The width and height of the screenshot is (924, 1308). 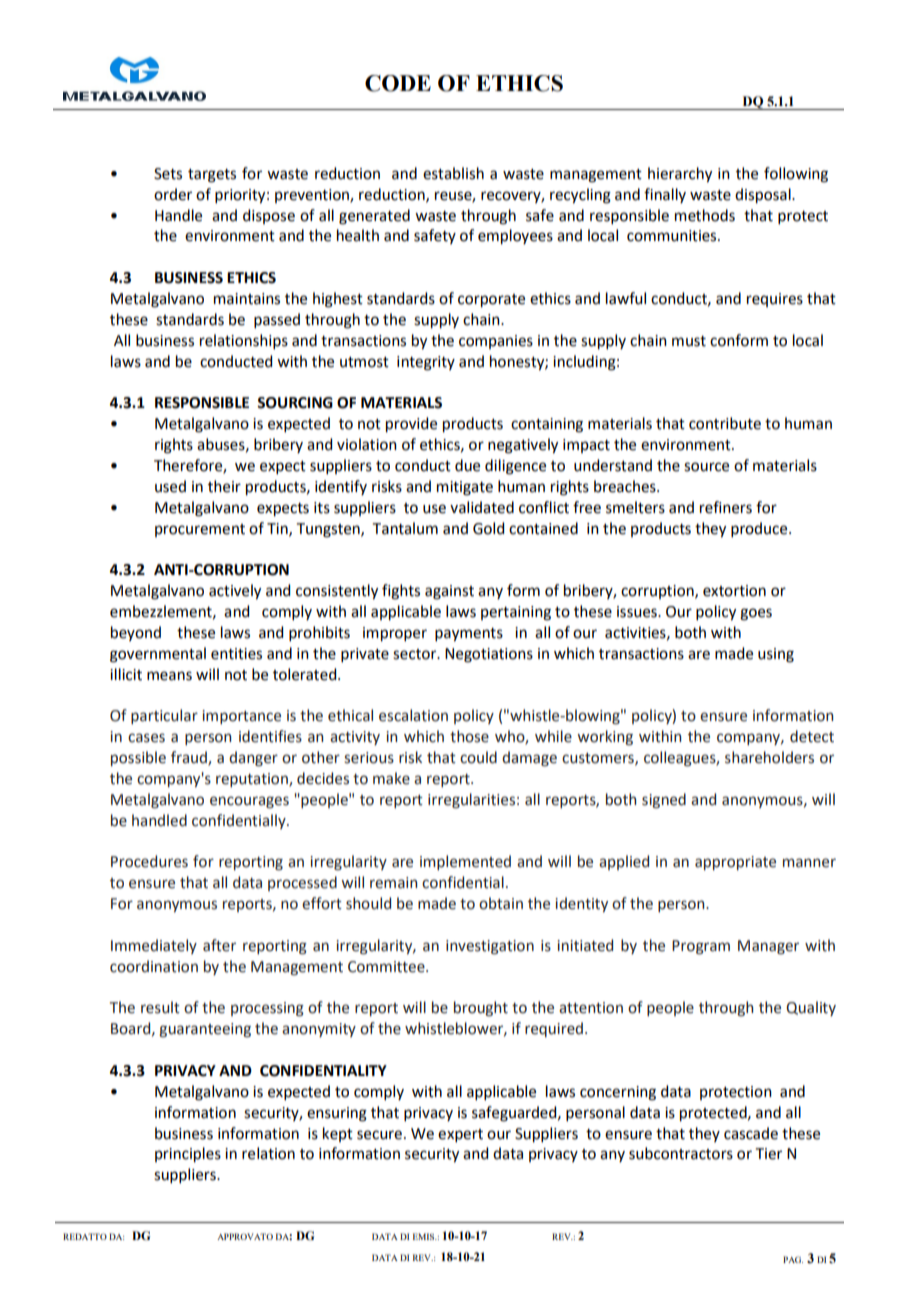 What do you see at coordinates (680, 175) in the screenshot?
I see `hierarchy` at bounding box center [680, 175].
